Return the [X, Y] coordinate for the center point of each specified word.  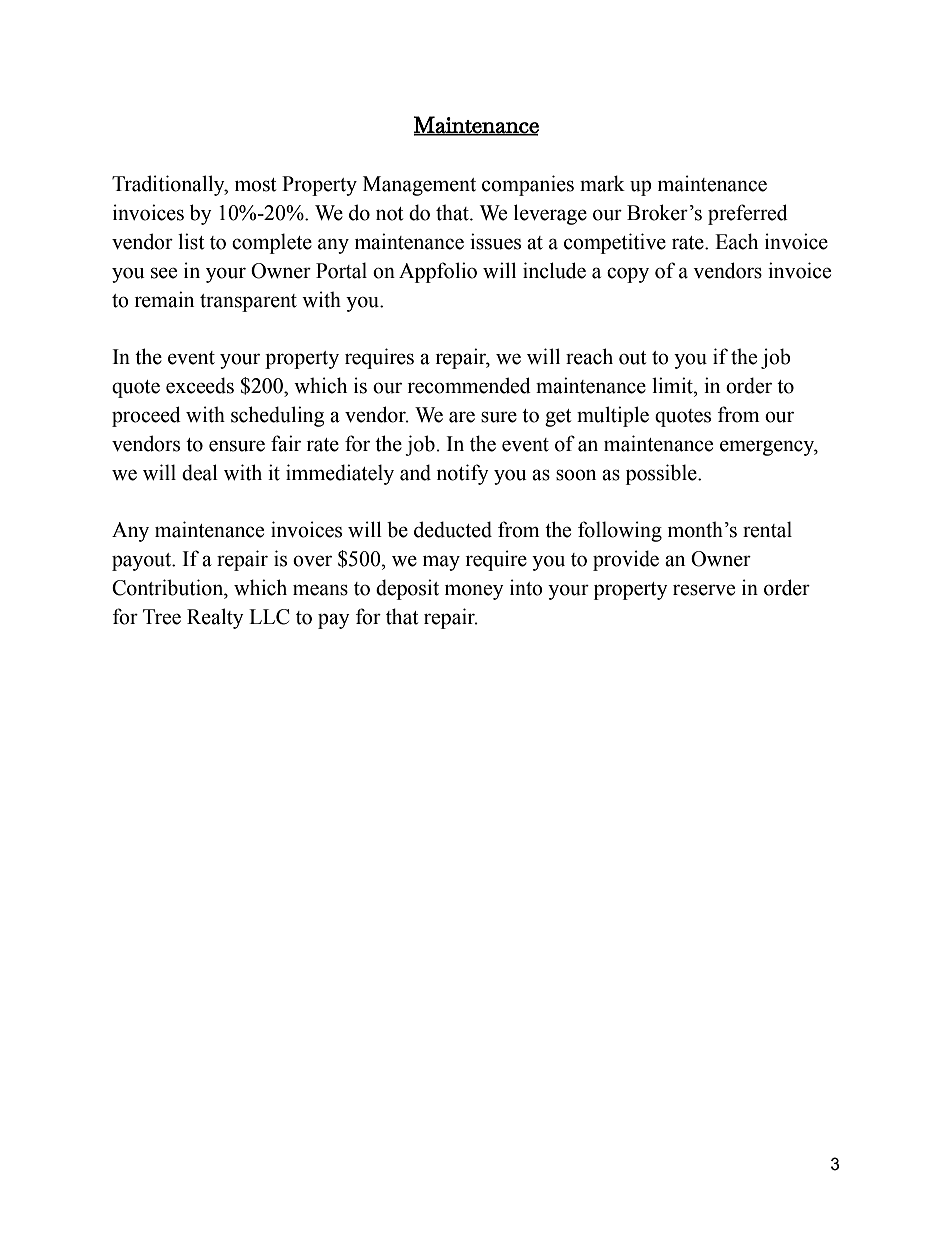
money [474, 592]
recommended [469, 385]
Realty [215, 618]
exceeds [200, 385]
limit [673, 385]
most [255, 185]
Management [419, 186]
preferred [748, 214]
